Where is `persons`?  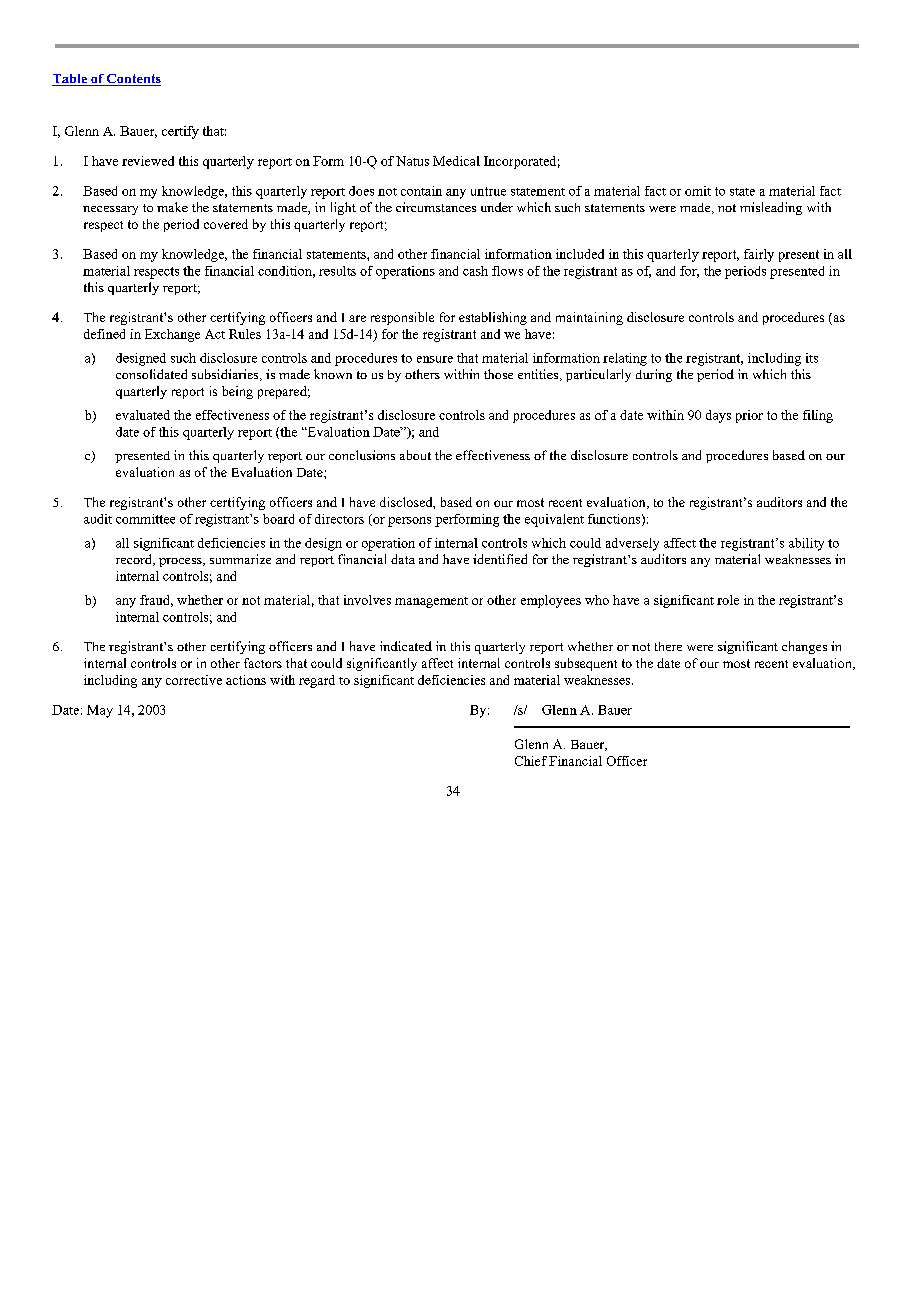 persons is located at coordinates (409, 522).
